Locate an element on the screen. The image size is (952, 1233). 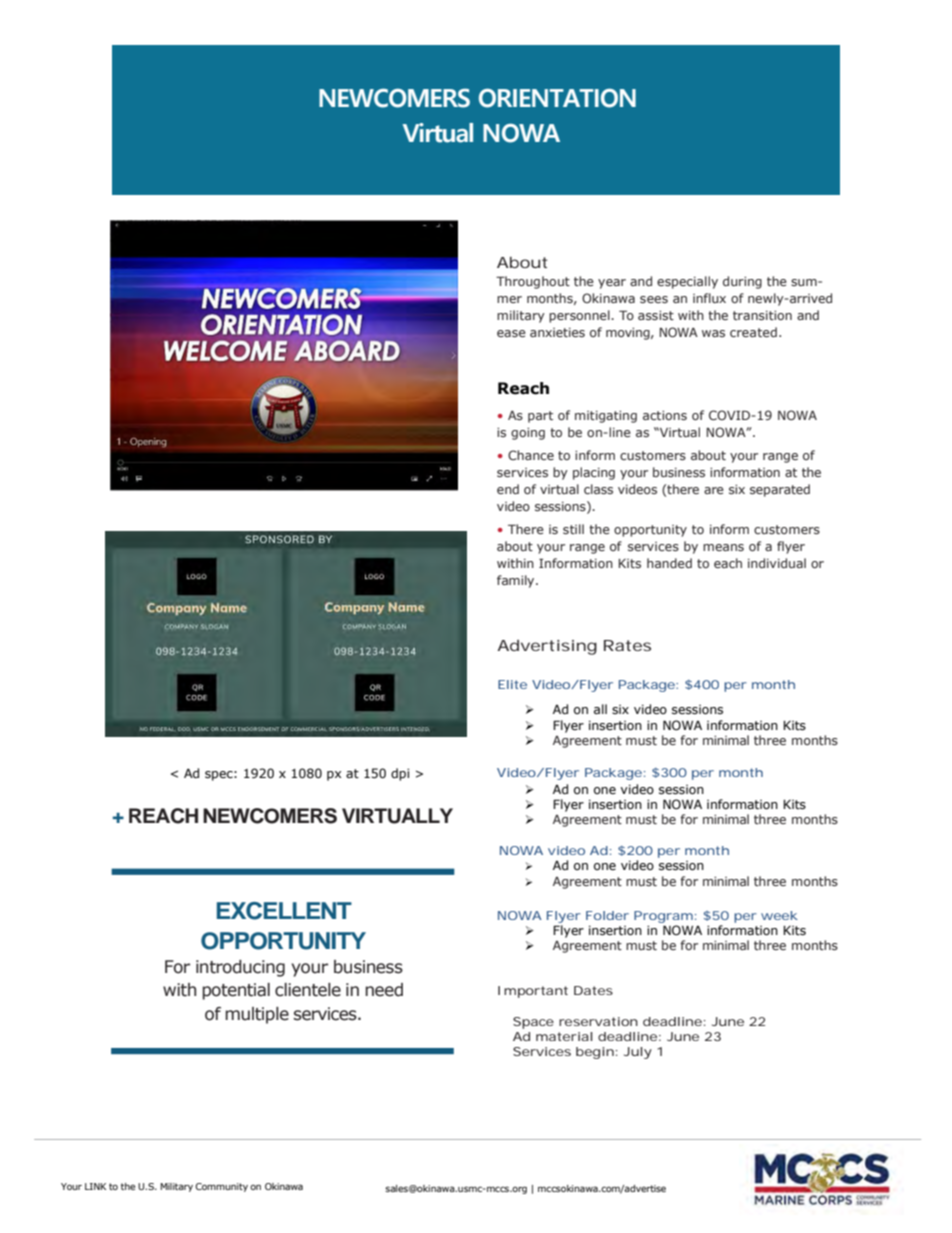
week is located at coordinates (779, 915).
